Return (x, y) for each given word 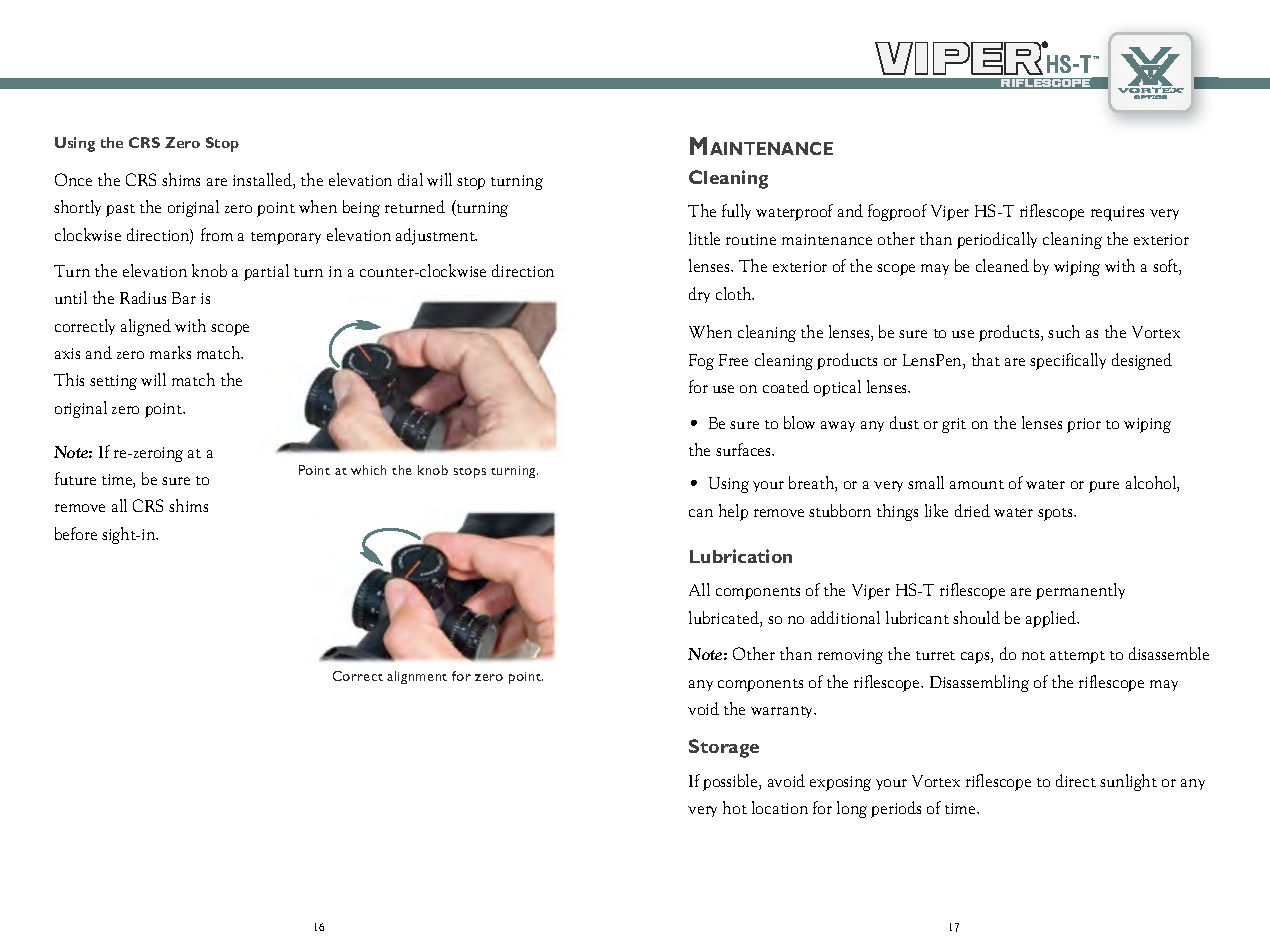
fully (736, 212)
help (733, 512)
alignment (417, 677)
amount (977, 484)
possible (731, 782)
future (75, 478)
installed (263, 181)
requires (1117, 213)
